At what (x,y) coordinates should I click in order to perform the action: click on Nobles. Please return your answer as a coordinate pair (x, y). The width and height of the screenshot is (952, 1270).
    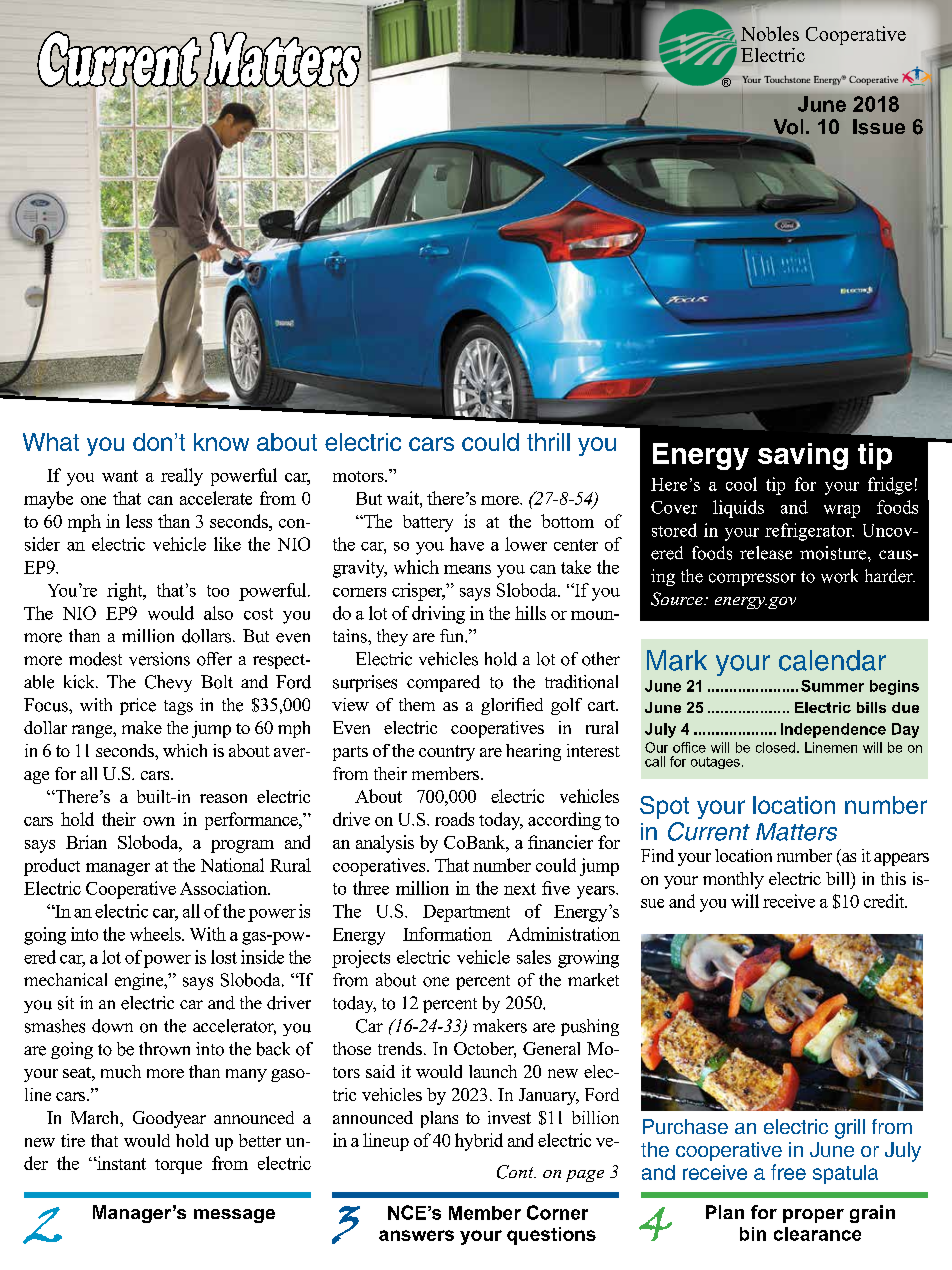
    Looking at the image, I should click on (770, 33).
